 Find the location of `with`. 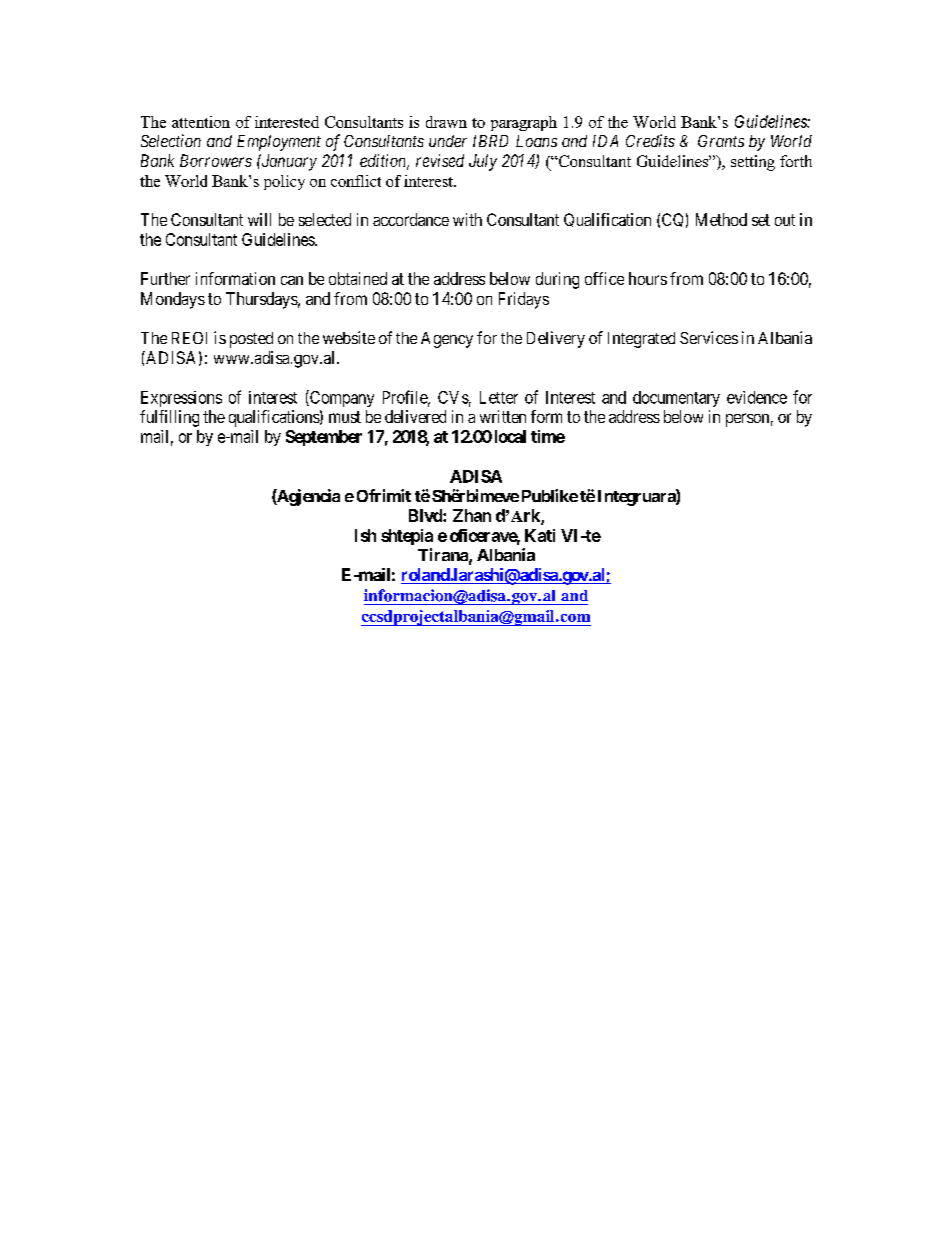

with is located at coordinates (467, 219).
